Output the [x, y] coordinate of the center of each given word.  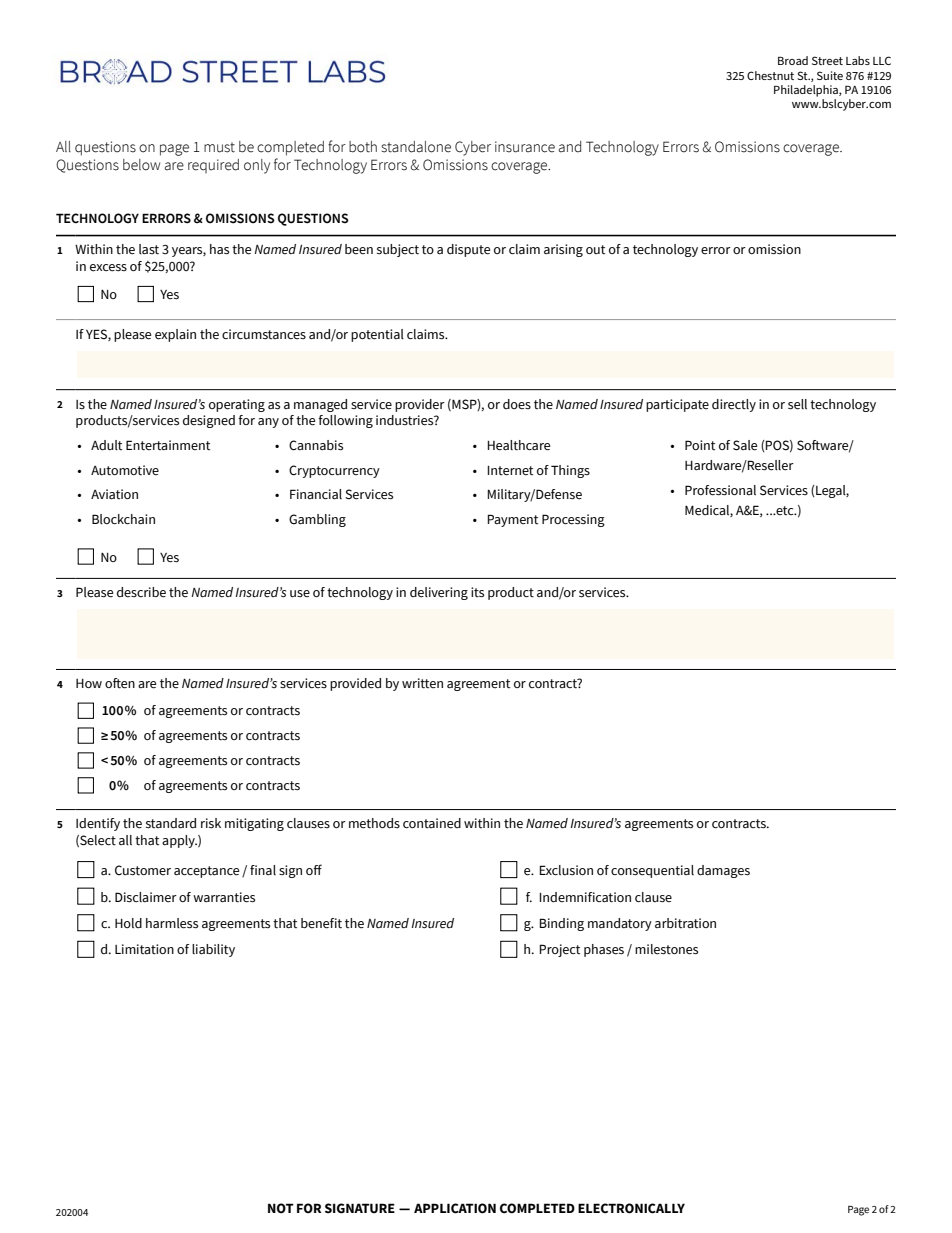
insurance [525, 147]
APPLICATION [455, 1208]
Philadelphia [807, 91]
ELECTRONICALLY [631, 1208]
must [219, 147]
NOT [281, 1208]
